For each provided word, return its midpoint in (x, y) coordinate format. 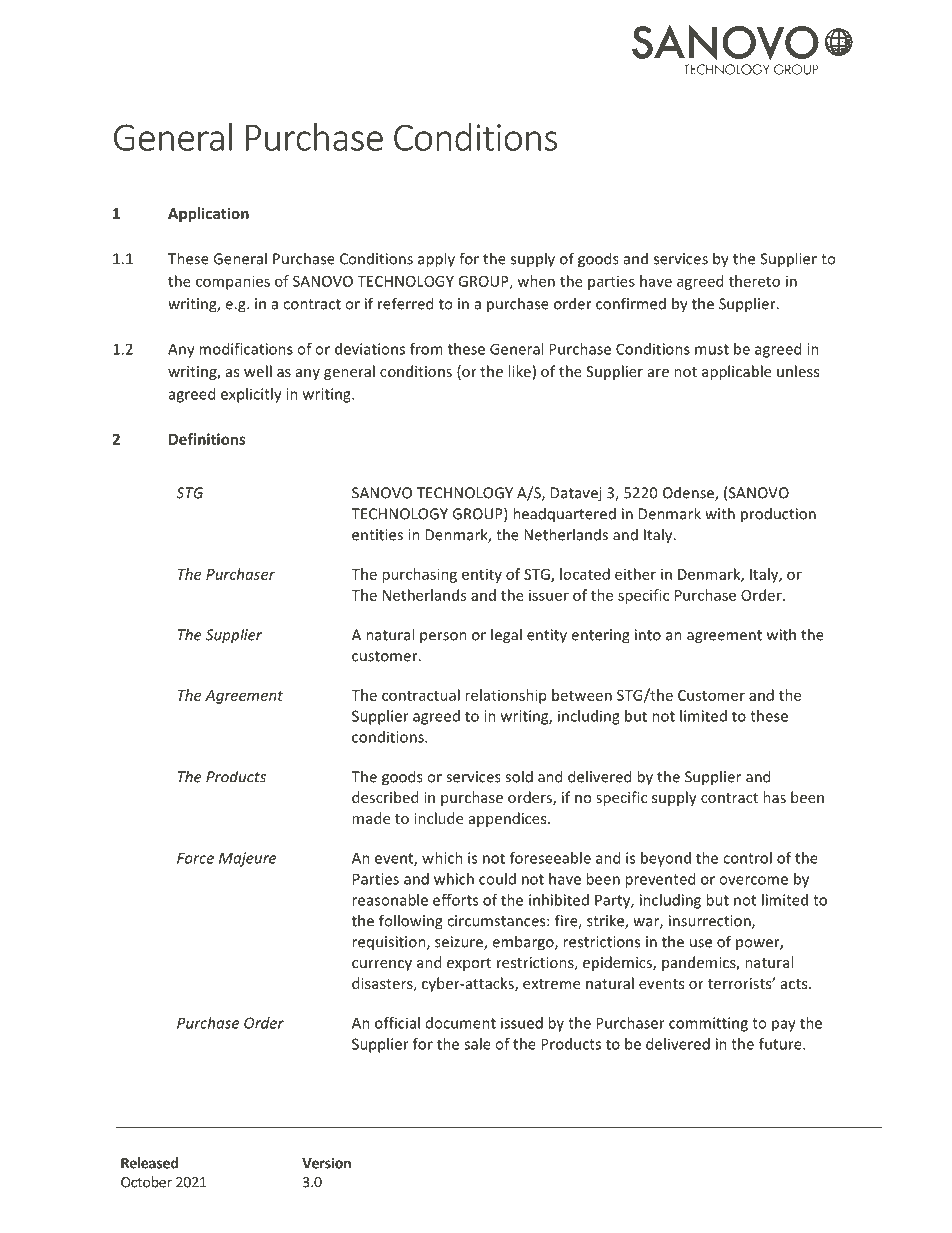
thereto (754, 281)
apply (436, 260)
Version (326, 1163)
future (781, 1044)
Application (208, 214)
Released (149, 1163)
